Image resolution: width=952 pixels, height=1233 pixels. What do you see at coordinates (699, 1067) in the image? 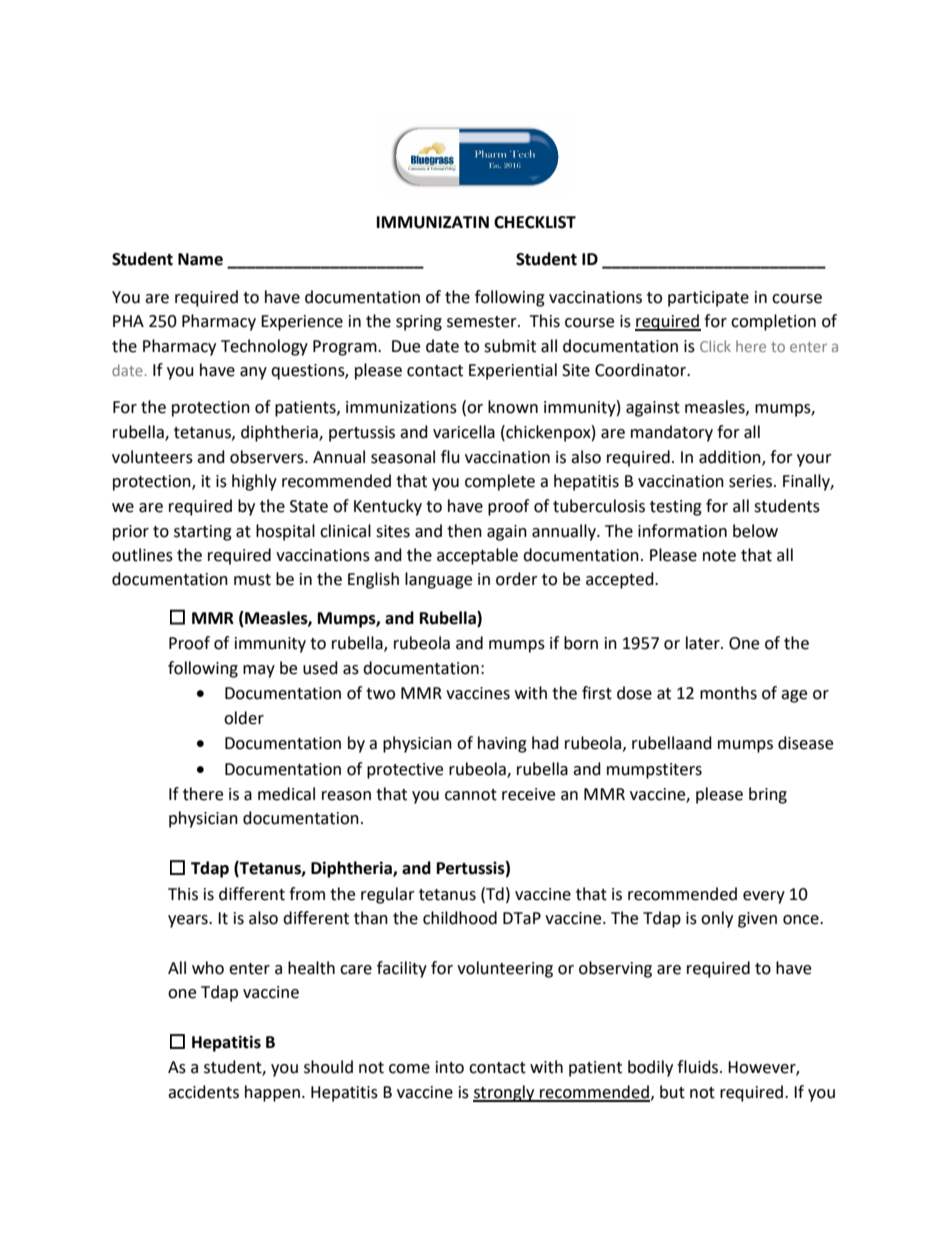
I see `fluids` at bounding box center [699, 1067].
